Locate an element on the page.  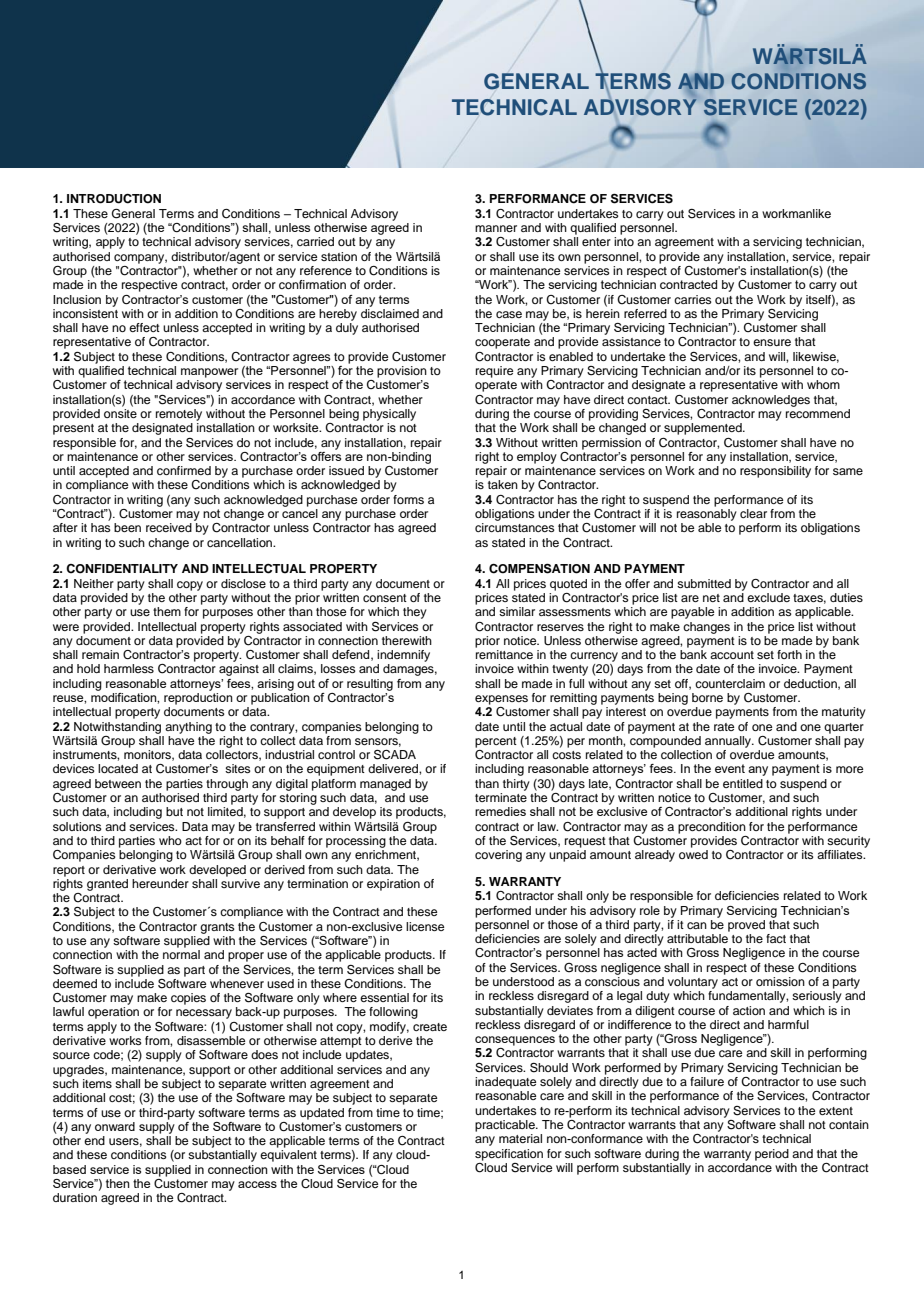
carries is located at coordinates (693, 299).
